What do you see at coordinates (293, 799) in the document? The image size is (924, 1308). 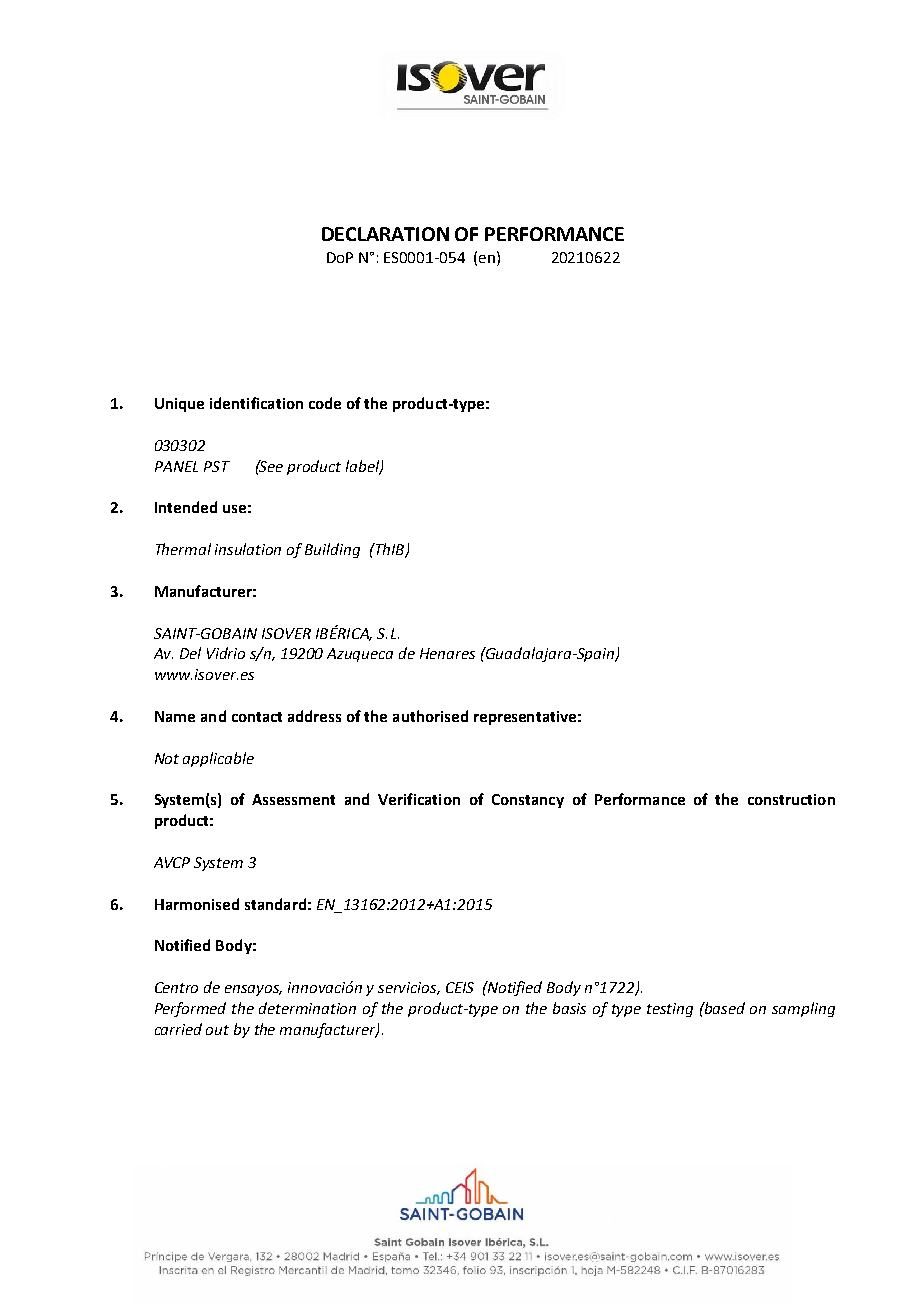 I see `Assessment` at bounding box center [293, 799].
